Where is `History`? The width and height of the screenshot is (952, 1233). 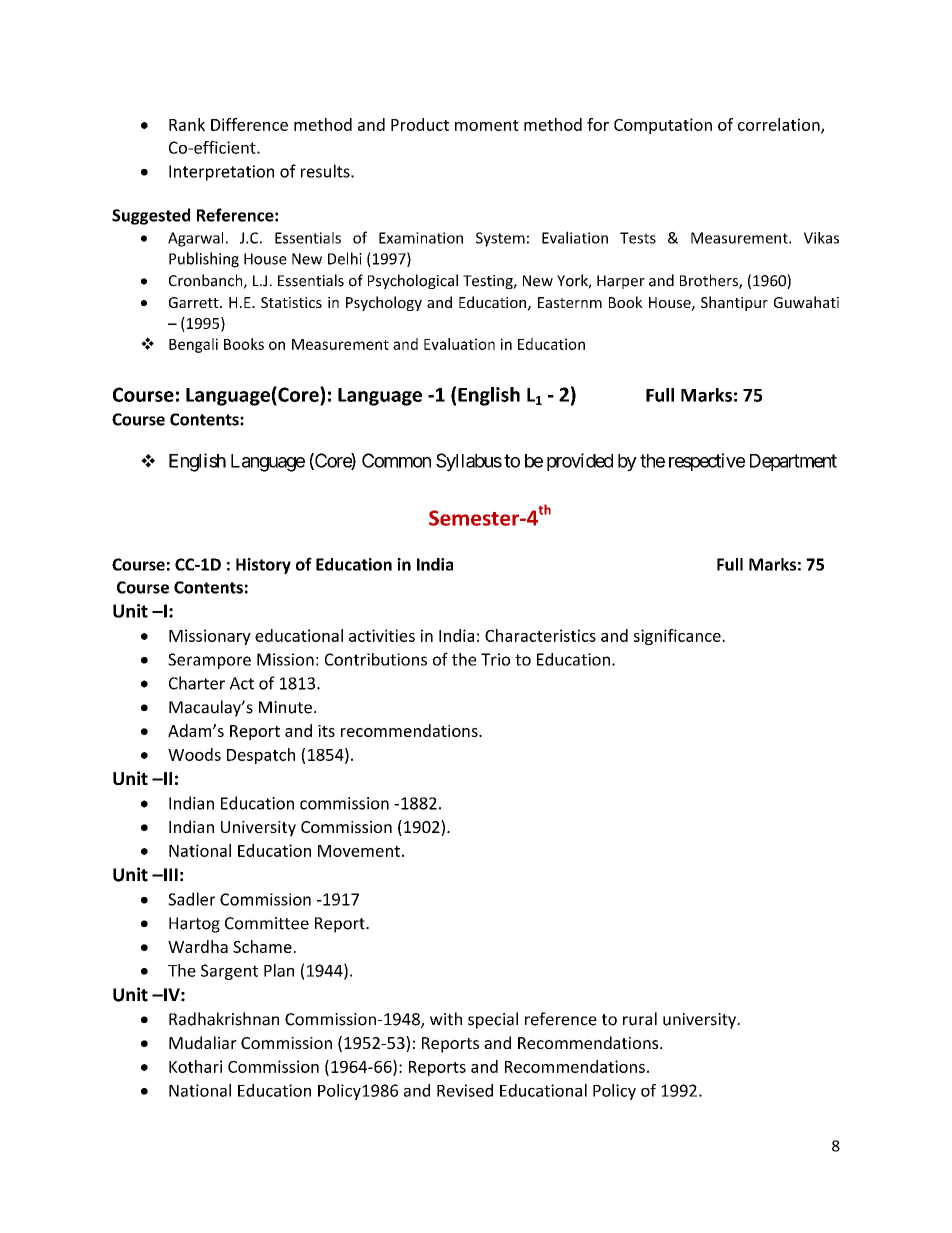 History is located at coordinates (263, 566).
